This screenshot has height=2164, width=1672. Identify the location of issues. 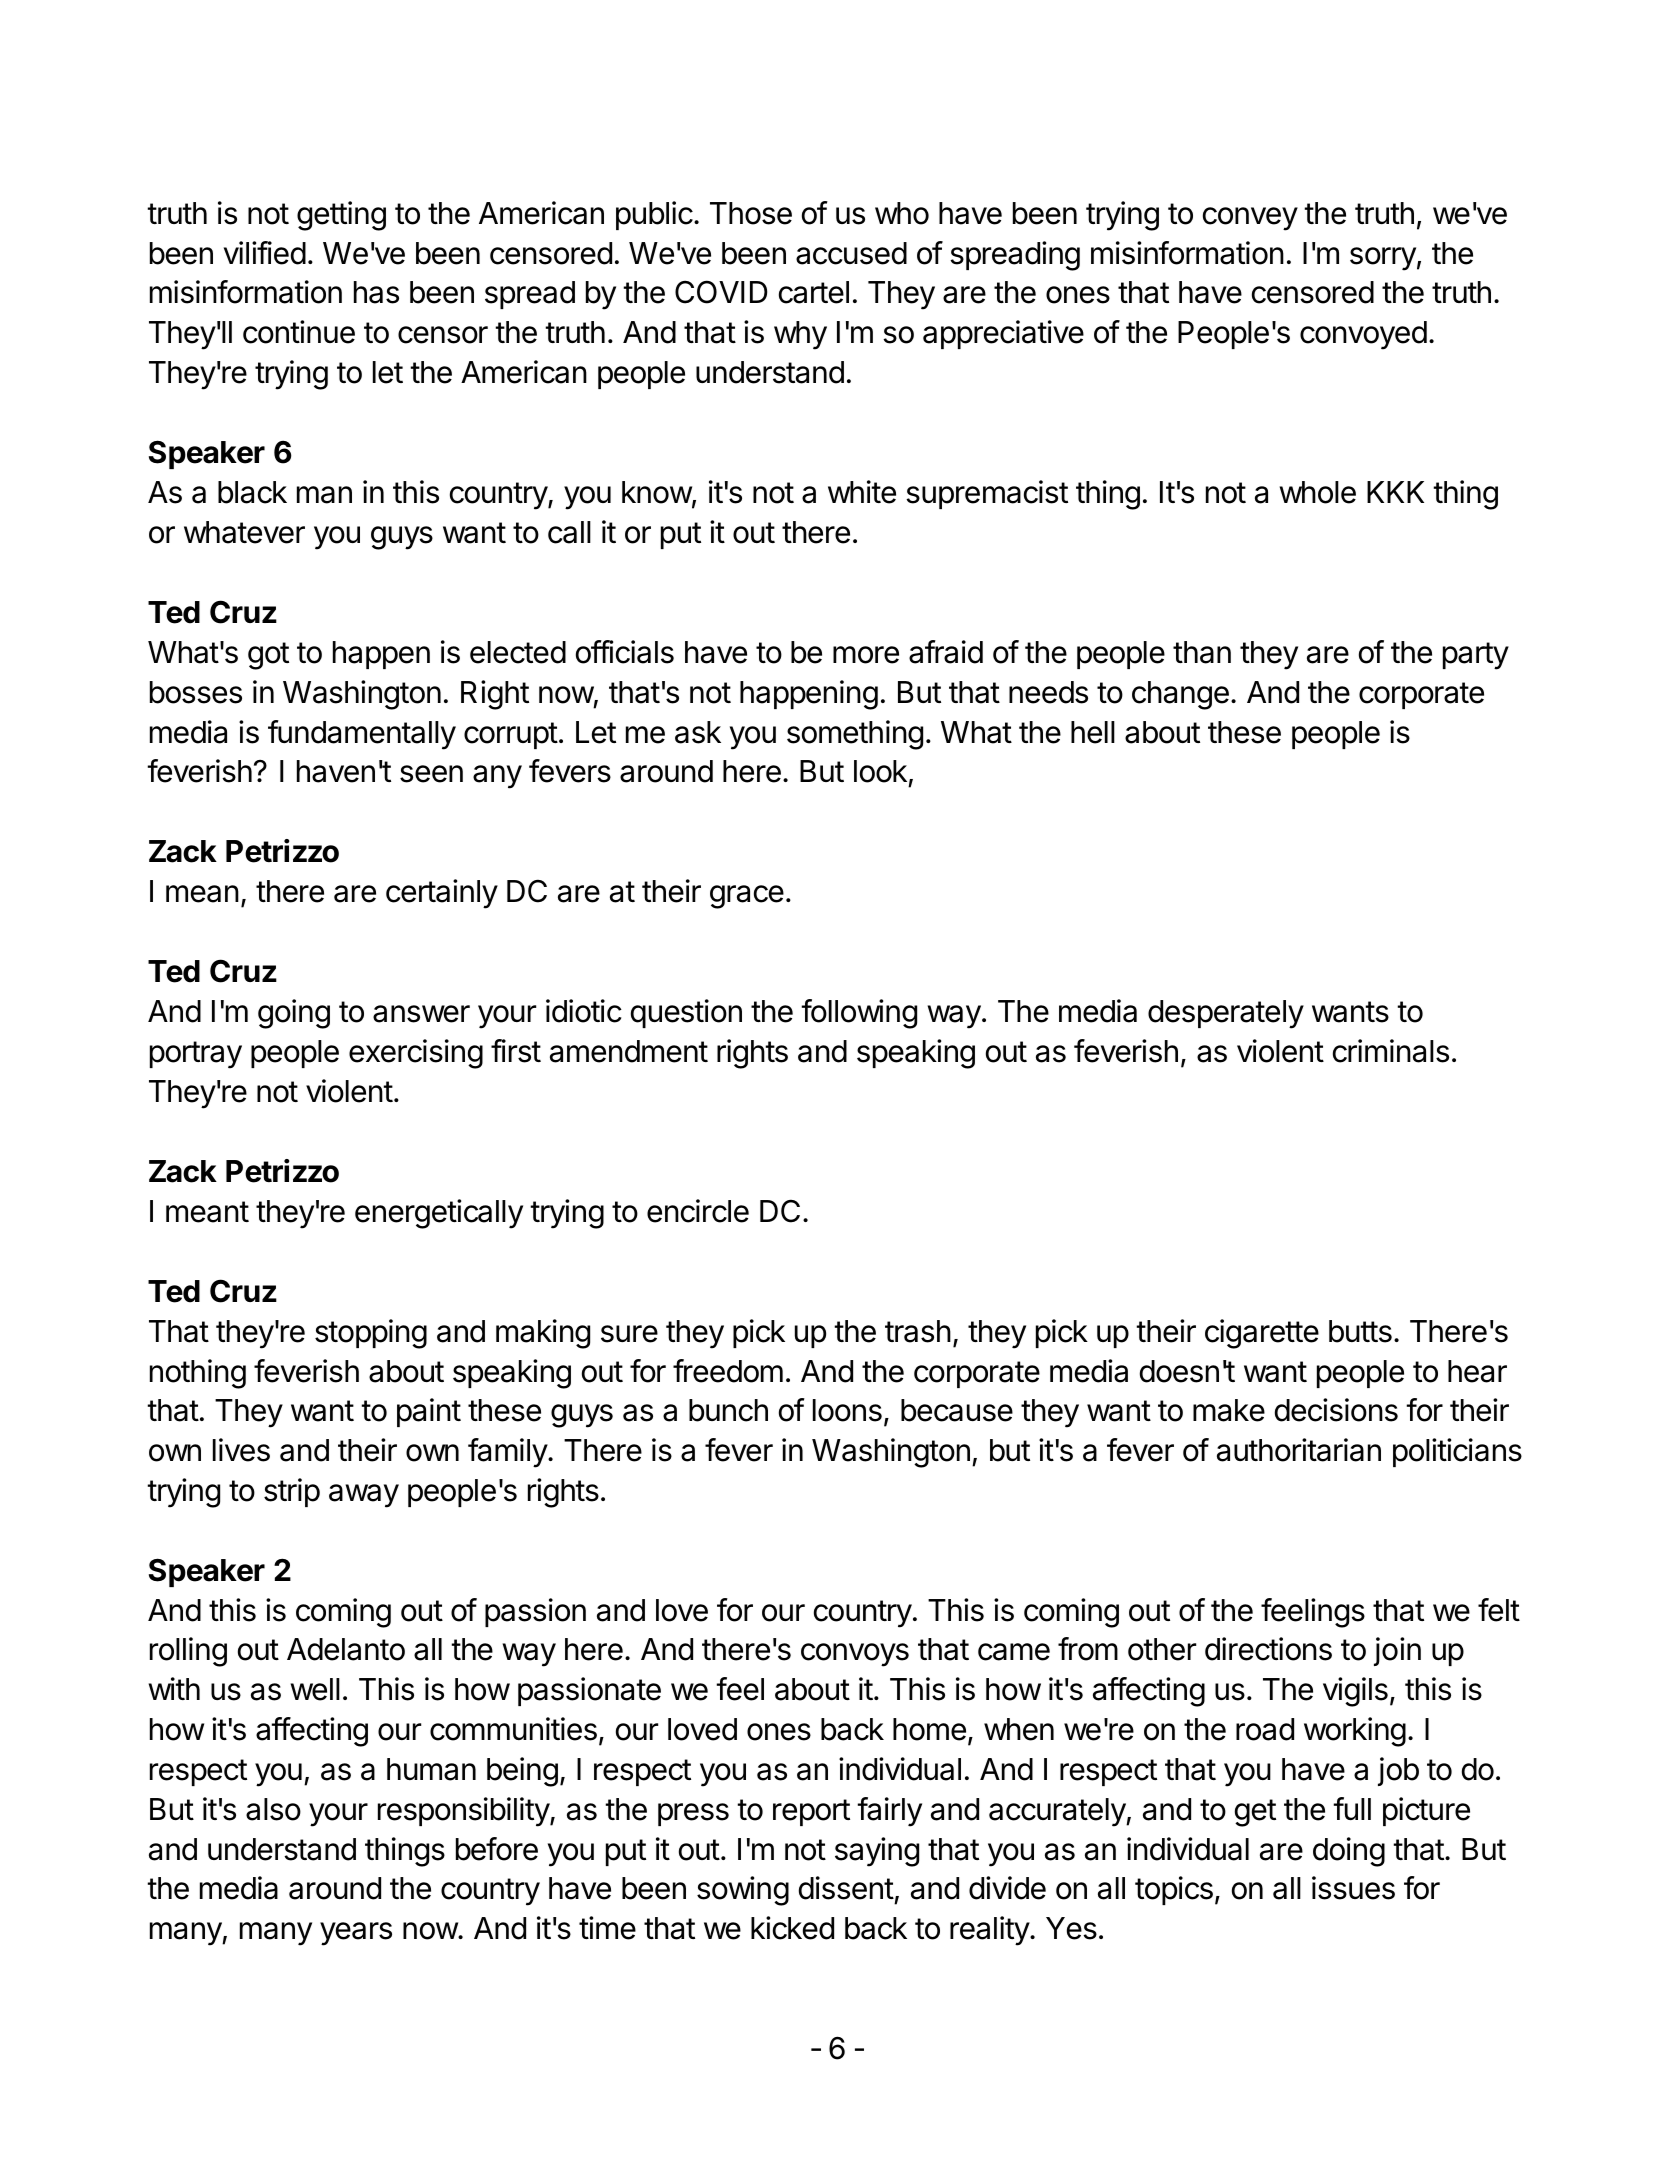
(1353, 1888).
